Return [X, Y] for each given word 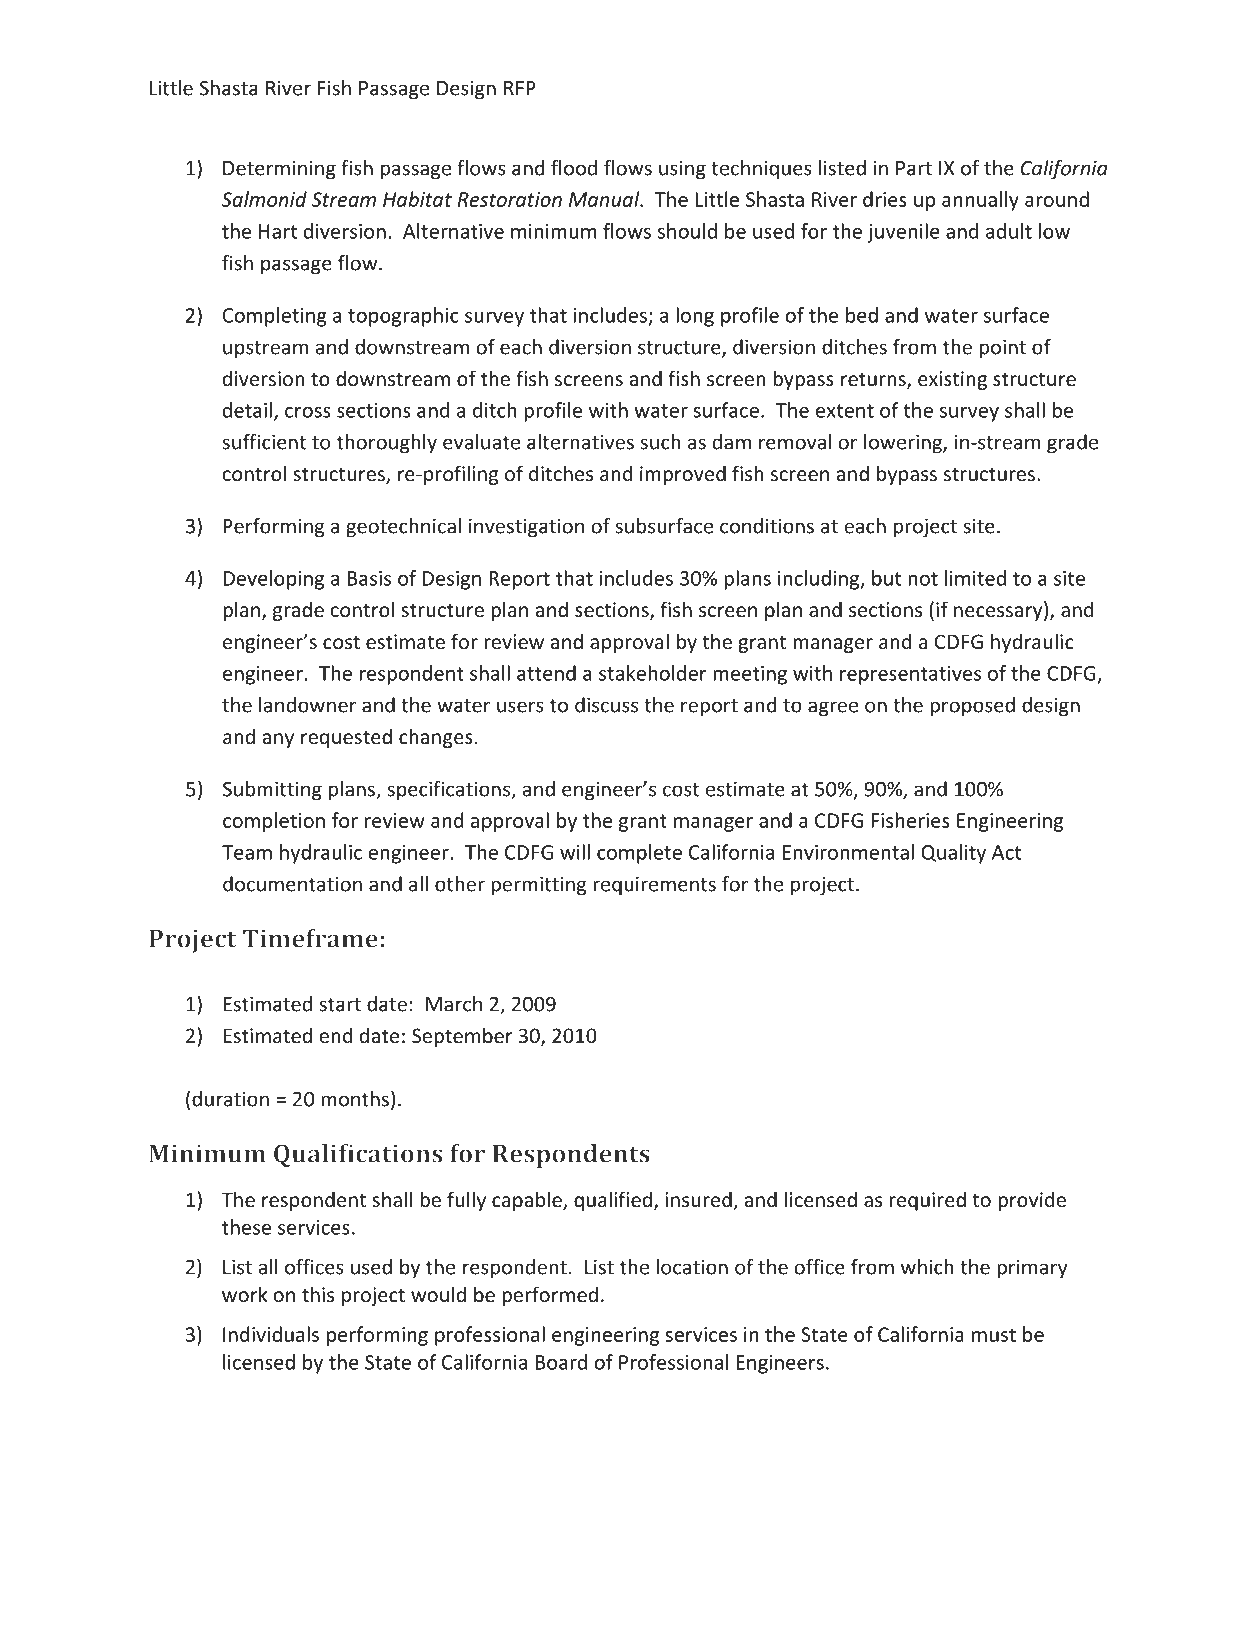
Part [914, 168]
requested [346, 738]
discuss [606, 705]
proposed [972, 707]
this [318, 1294]
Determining [279, 170]
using [682, 170]
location [692, 1267]
